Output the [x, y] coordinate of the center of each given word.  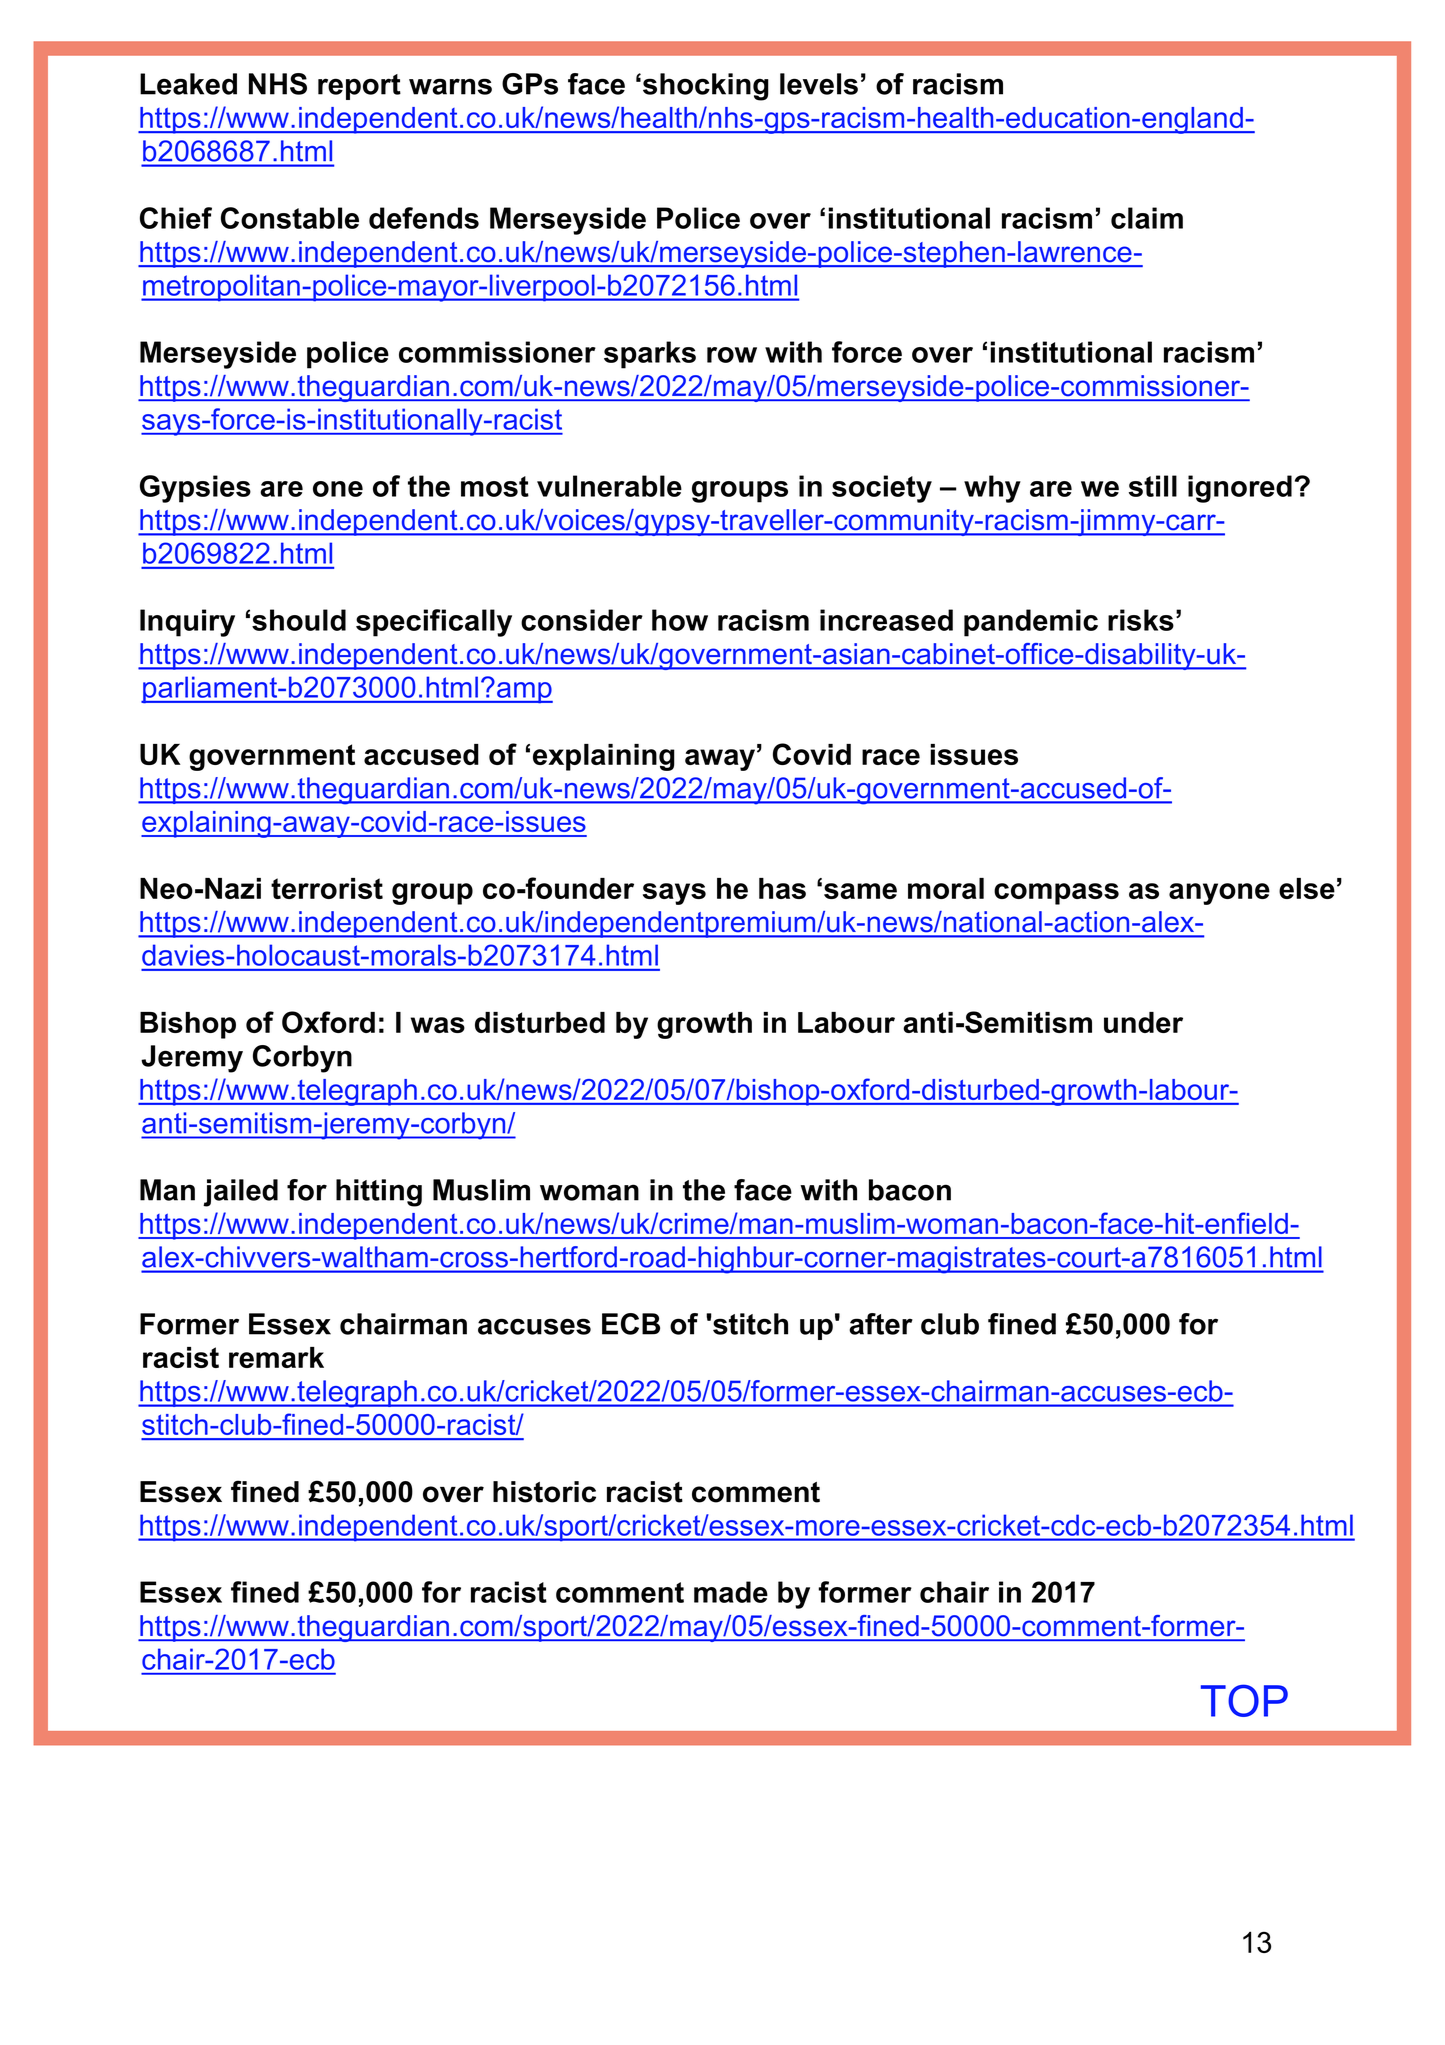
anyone [1219, 894]
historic [544, 1492]
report [359, 87]
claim [1147, 218]
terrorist [327, 888]
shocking [706, 87]
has [782, 888]
